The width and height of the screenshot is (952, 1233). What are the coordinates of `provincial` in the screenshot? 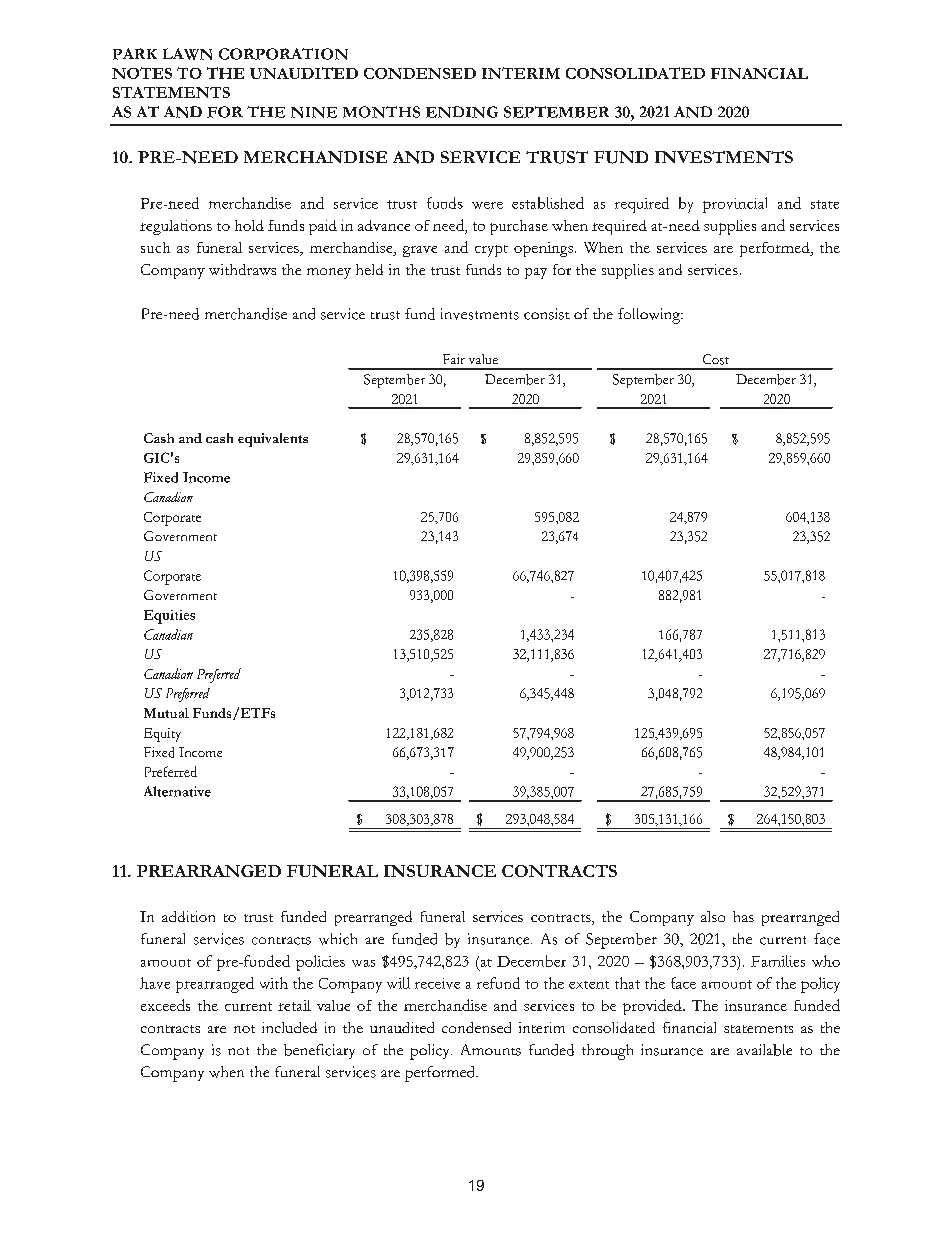 It's located at (735, 205).
